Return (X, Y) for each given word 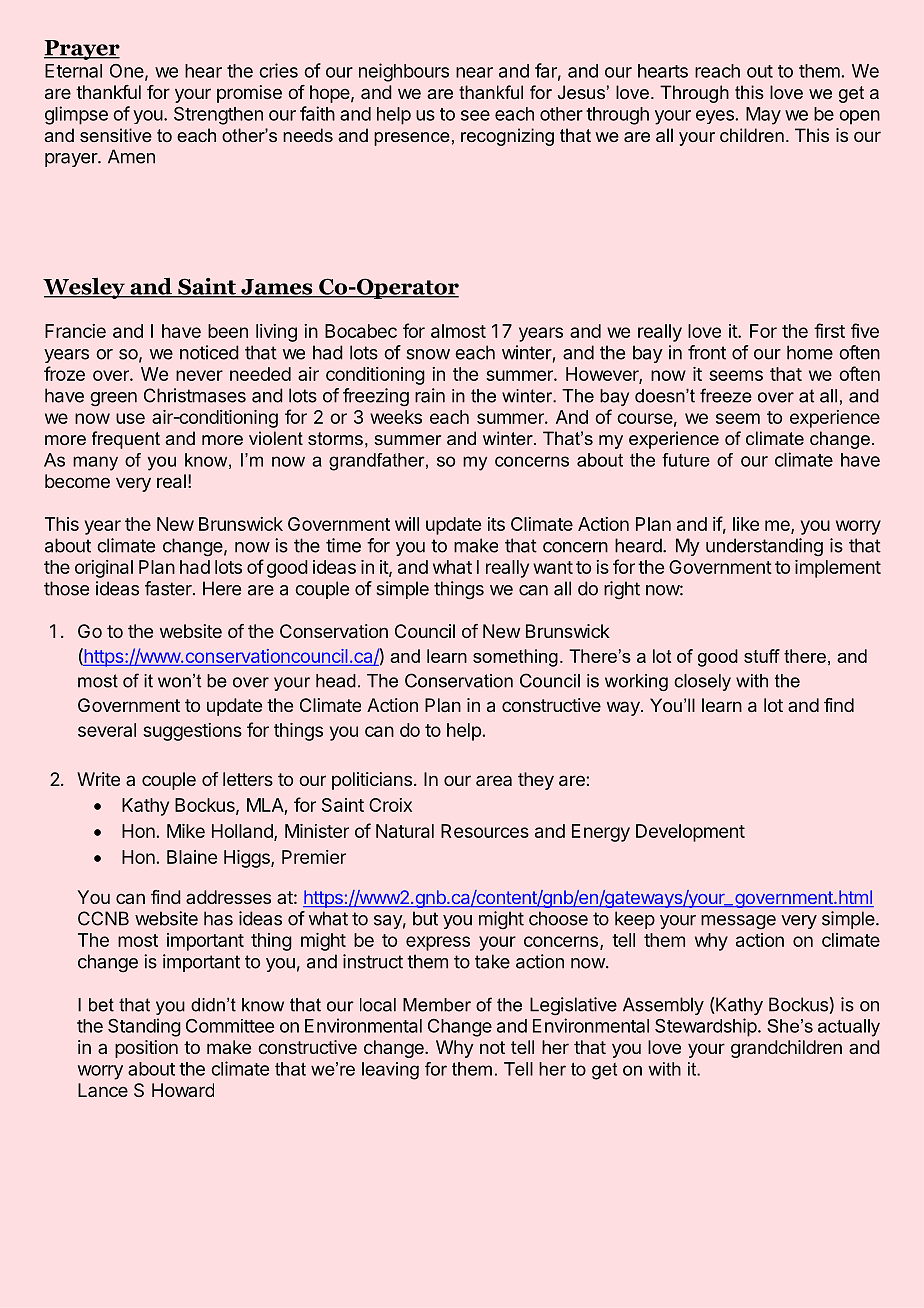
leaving (390, 1071)
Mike (186, 831)
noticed (209, 352)
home (810, 352)
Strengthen (218, 116)
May (763, 116)
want (553, 567)
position (146, 1049)
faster (169, 588)
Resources (485, 831)
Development (690, 833)
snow (428, 354)
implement (838, 569)
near (474, 72)
